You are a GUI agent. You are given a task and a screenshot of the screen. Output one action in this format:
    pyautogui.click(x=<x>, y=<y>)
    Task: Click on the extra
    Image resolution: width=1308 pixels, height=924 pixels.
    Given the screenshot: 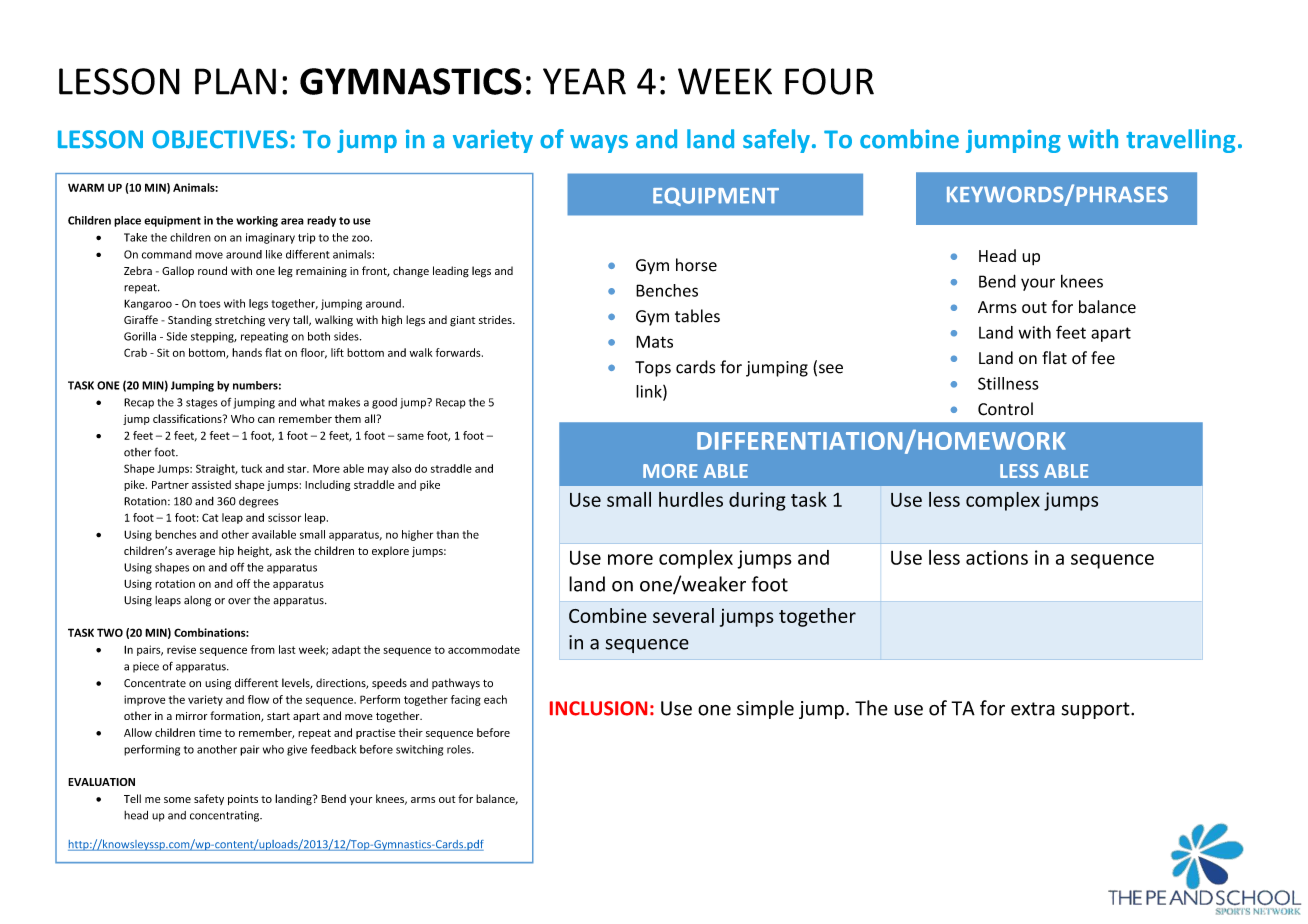 What is the action you would take?
    pyautogui.click(x=1033, y=709)
